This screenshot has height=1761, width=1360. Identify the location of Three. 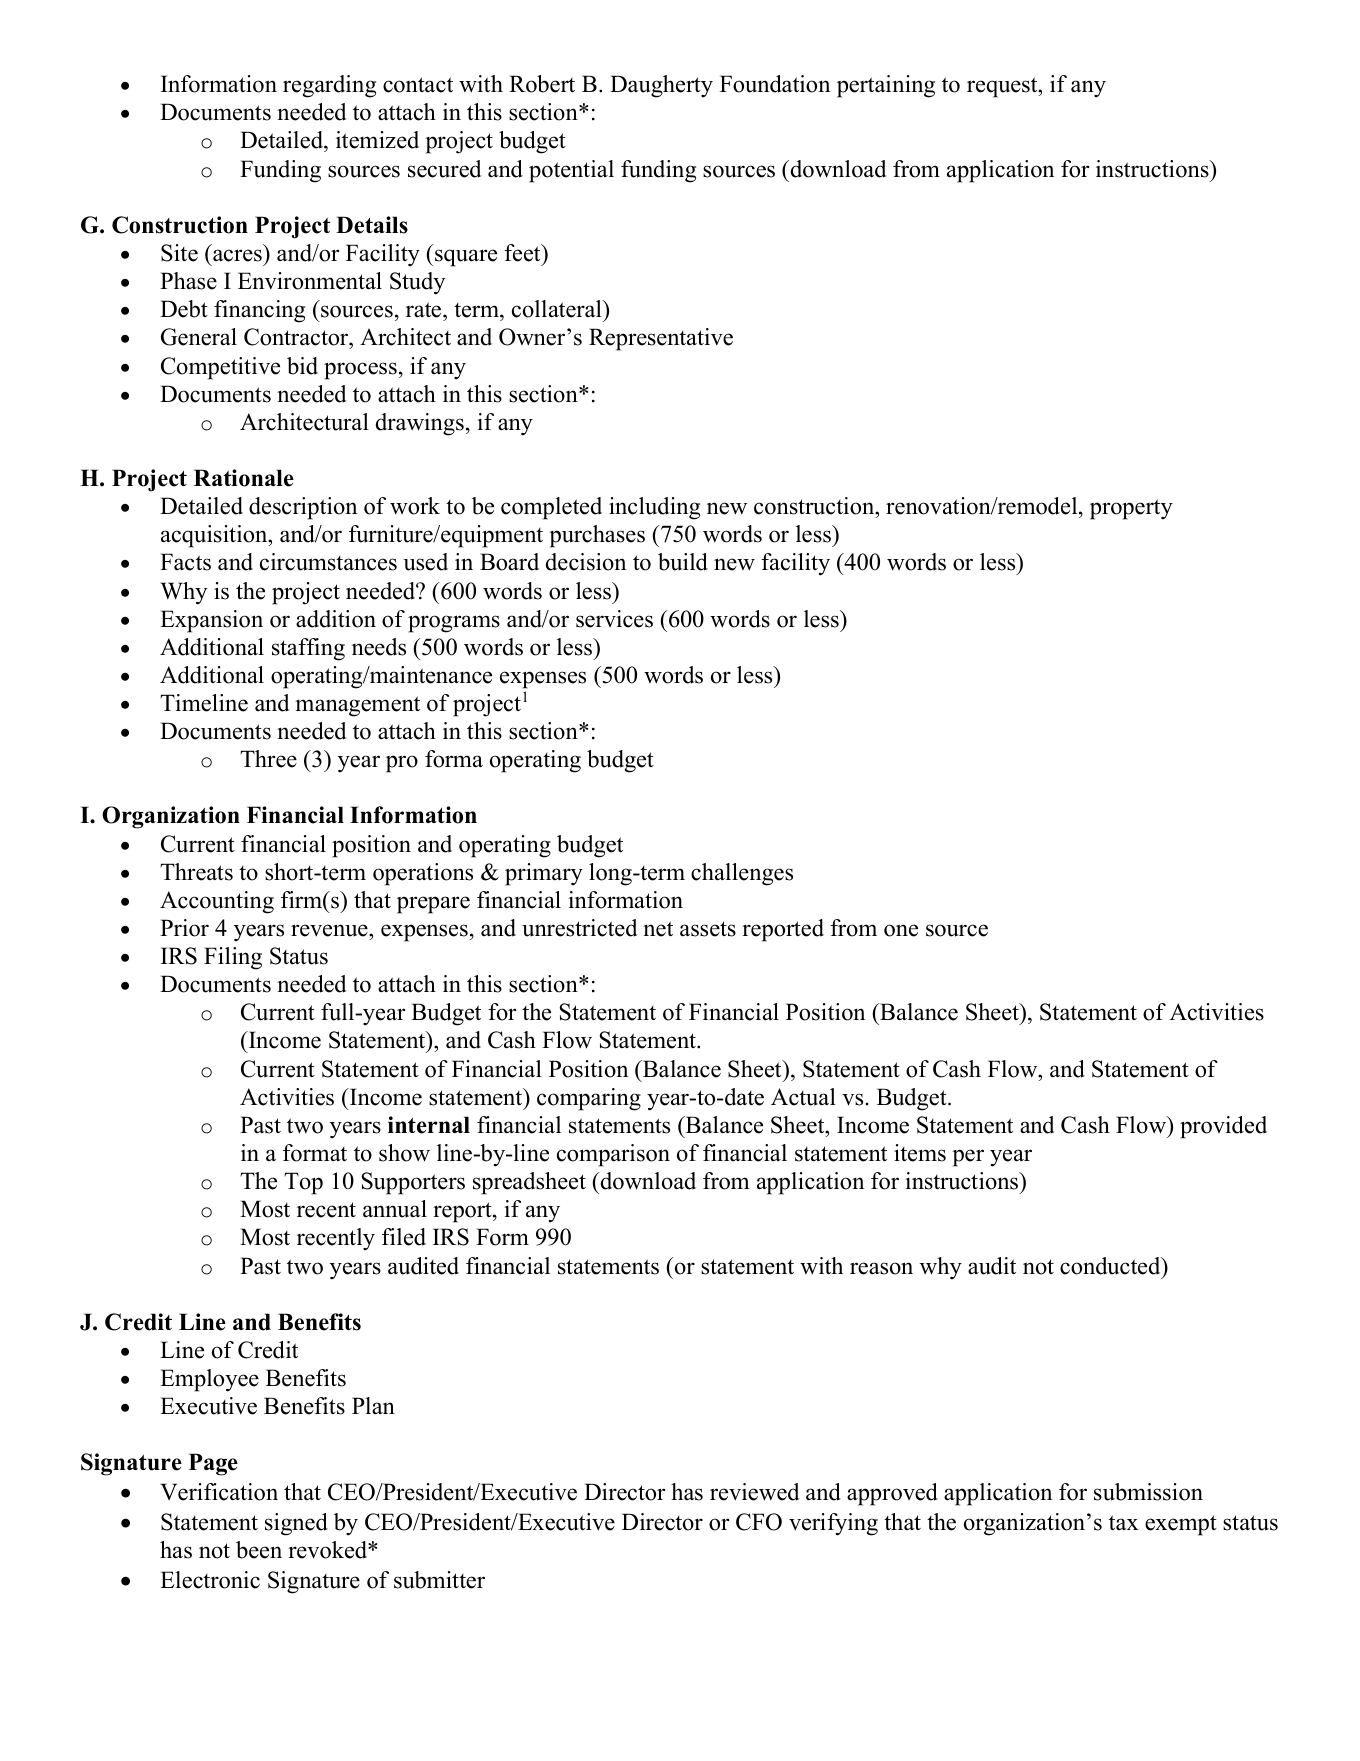
(268, 759).
